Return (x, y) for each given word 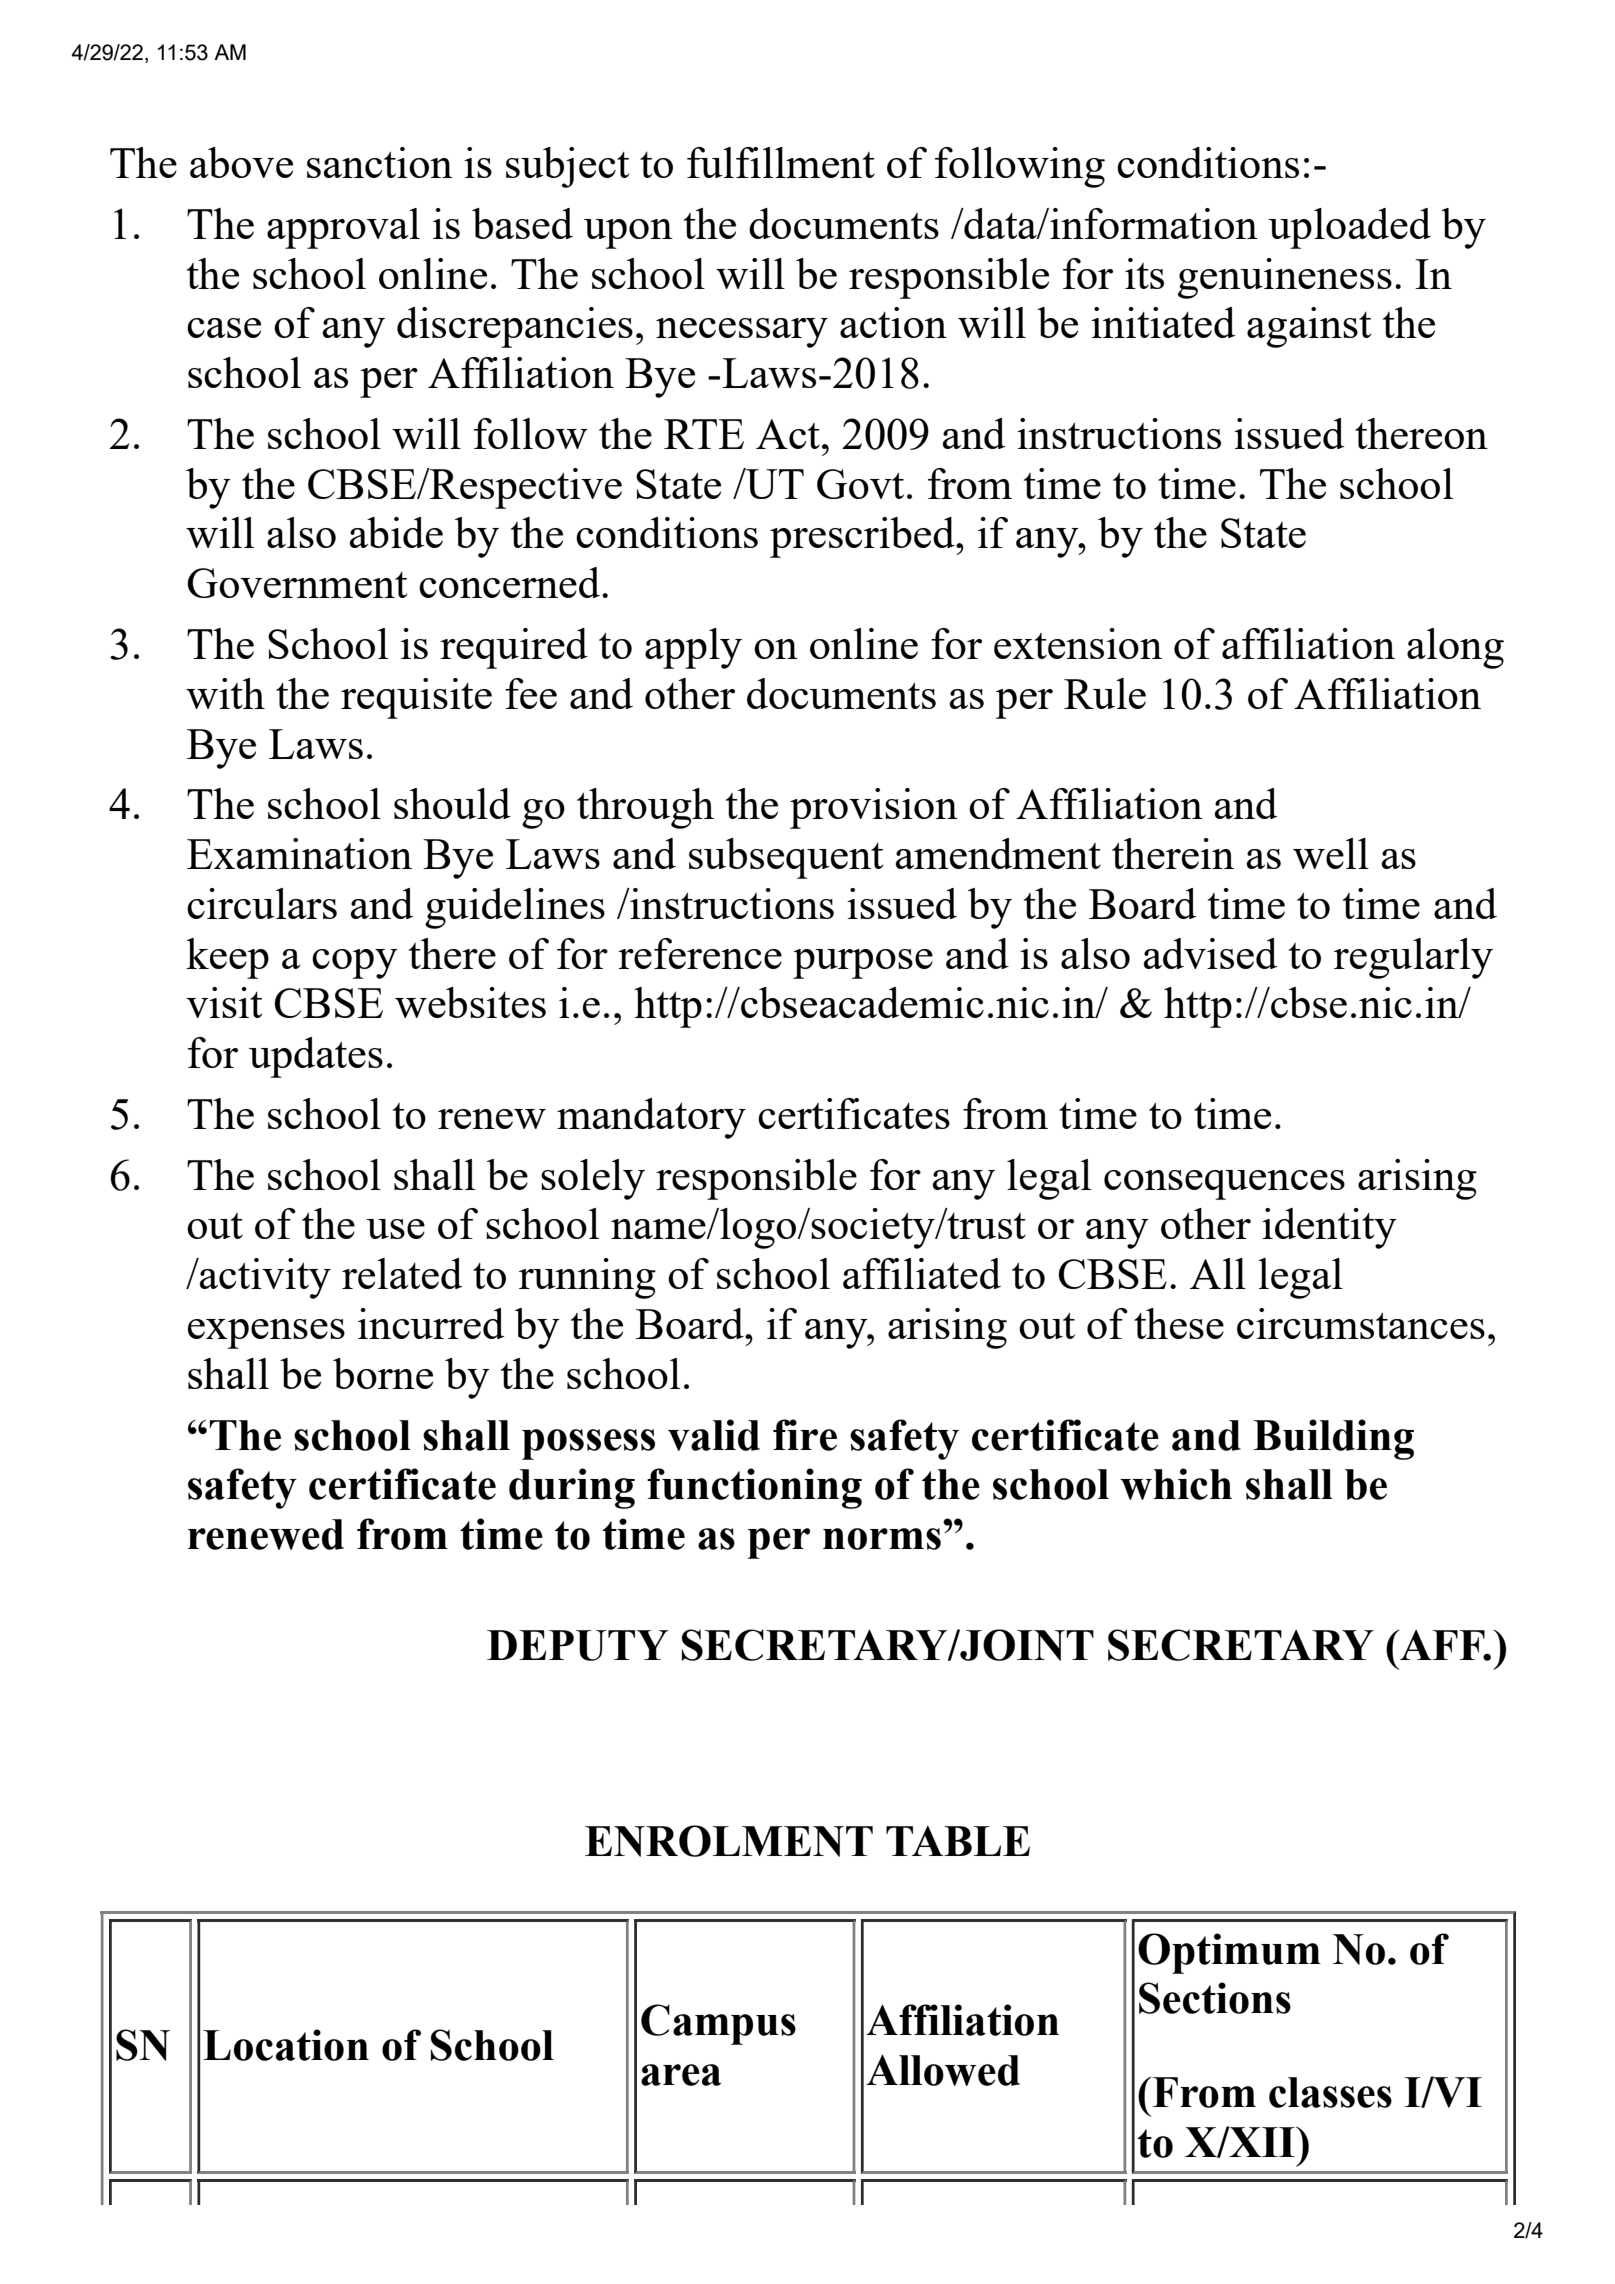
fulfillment (781, 162)
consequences (1224, 1185)
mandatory (651, 1118)
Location (286, 2045)
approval (343, 228)
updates (316, 1057)
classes (1330, 2092)
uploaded (1349, 228)
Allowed (943, 2070)
